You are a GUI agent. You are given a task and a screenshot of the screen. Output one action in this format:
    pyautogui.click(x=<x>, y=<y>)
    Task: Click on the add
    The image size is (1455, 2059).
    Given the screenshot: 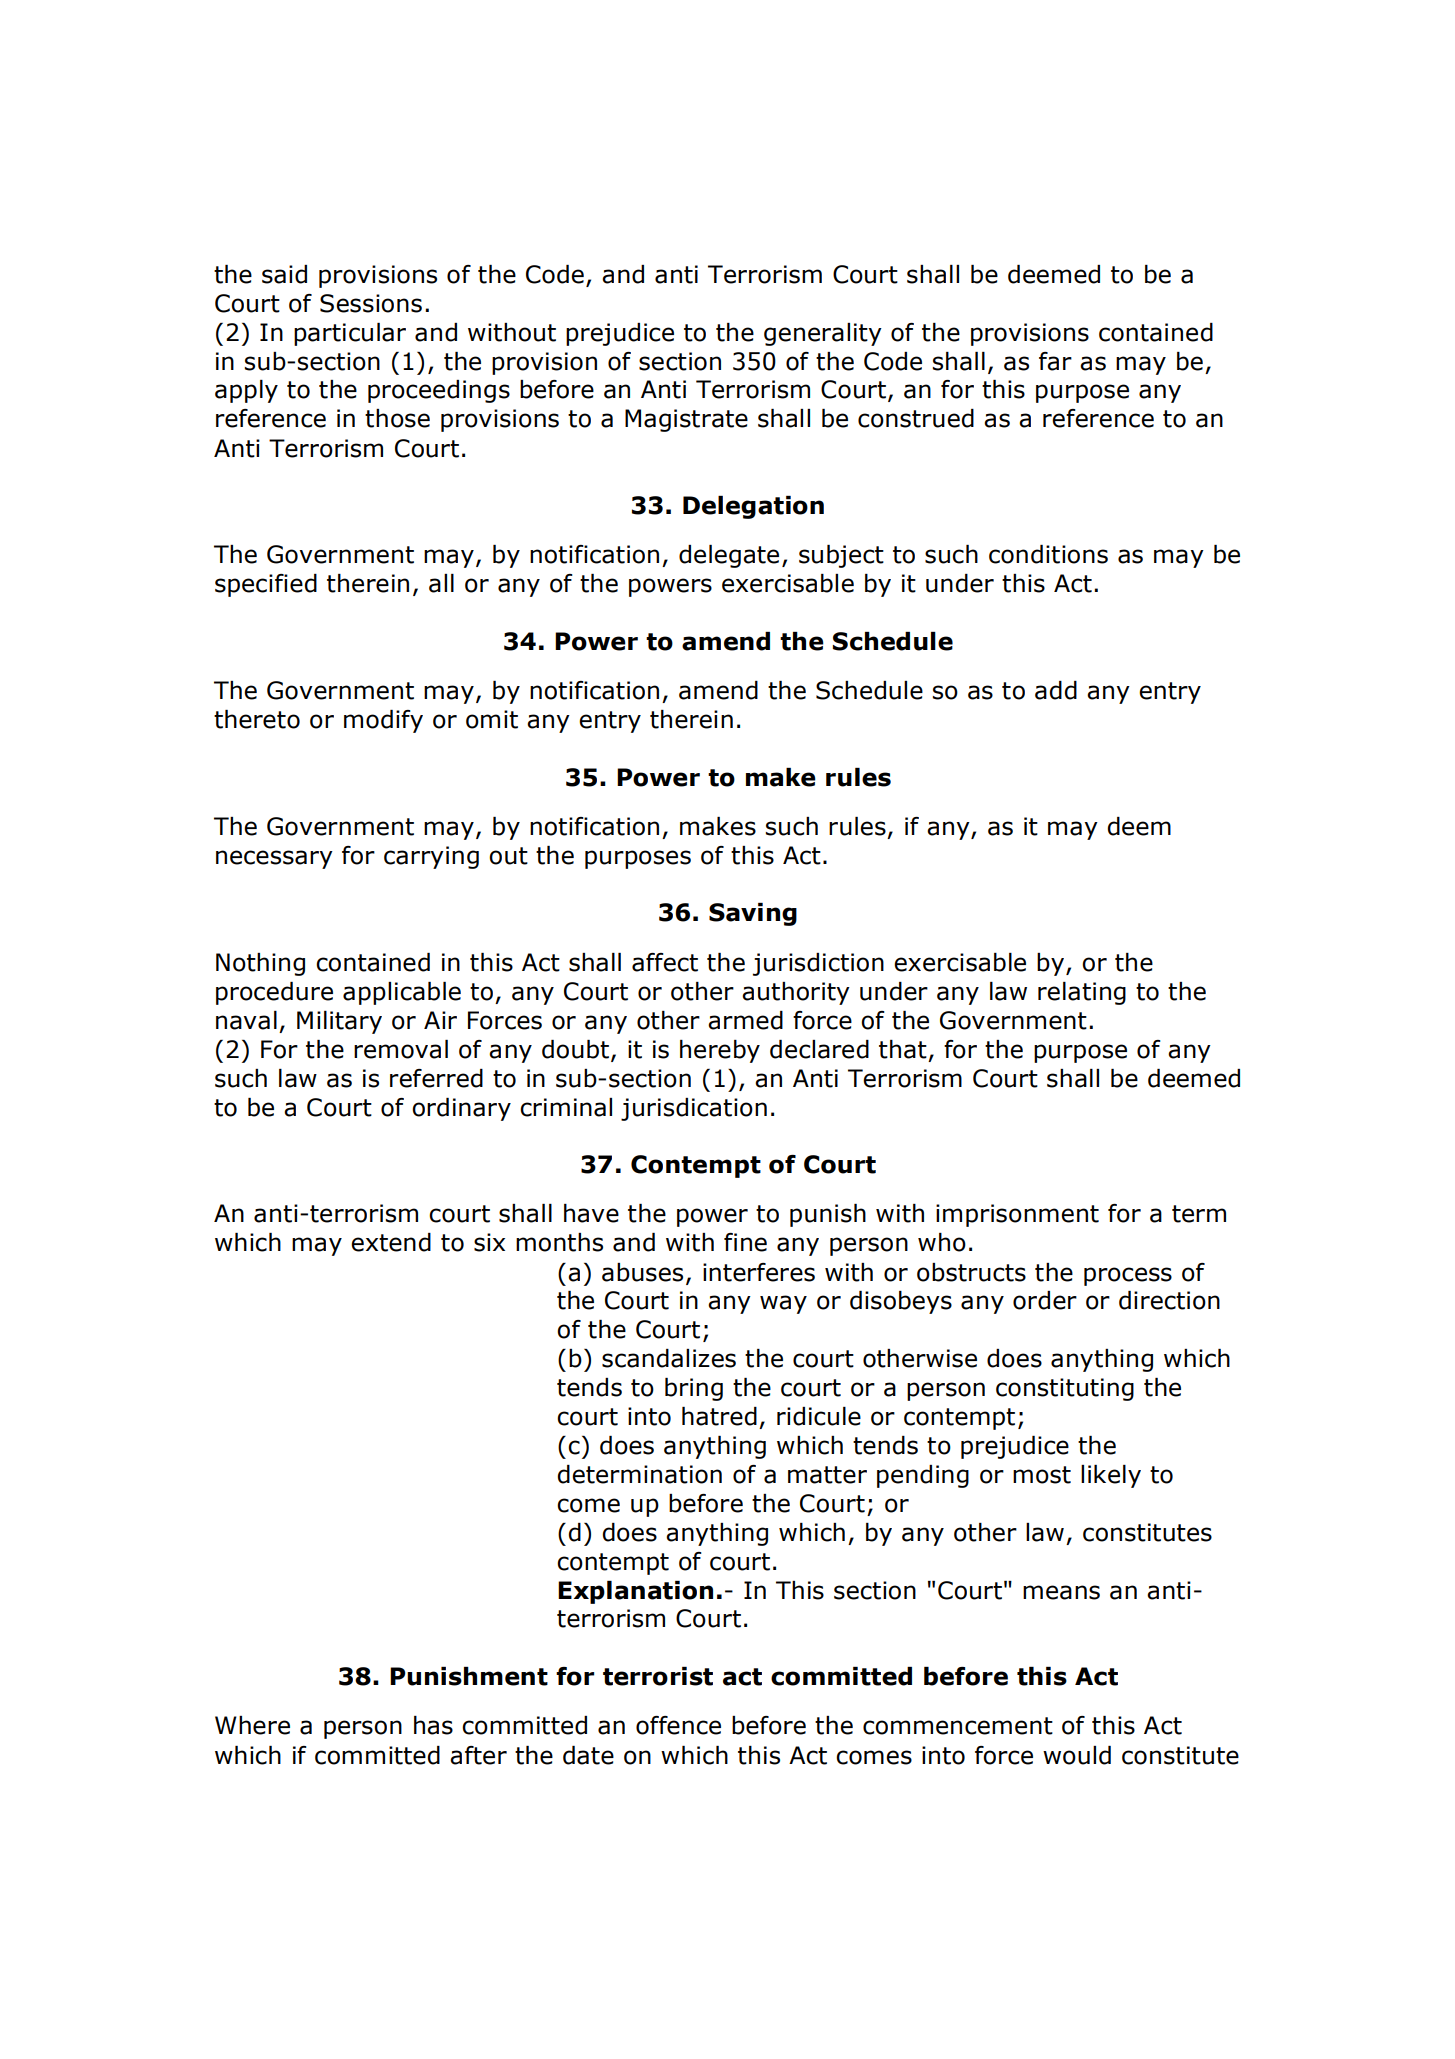 What is the action you would take?
    pyautogui.click(x=1056, y=690)
